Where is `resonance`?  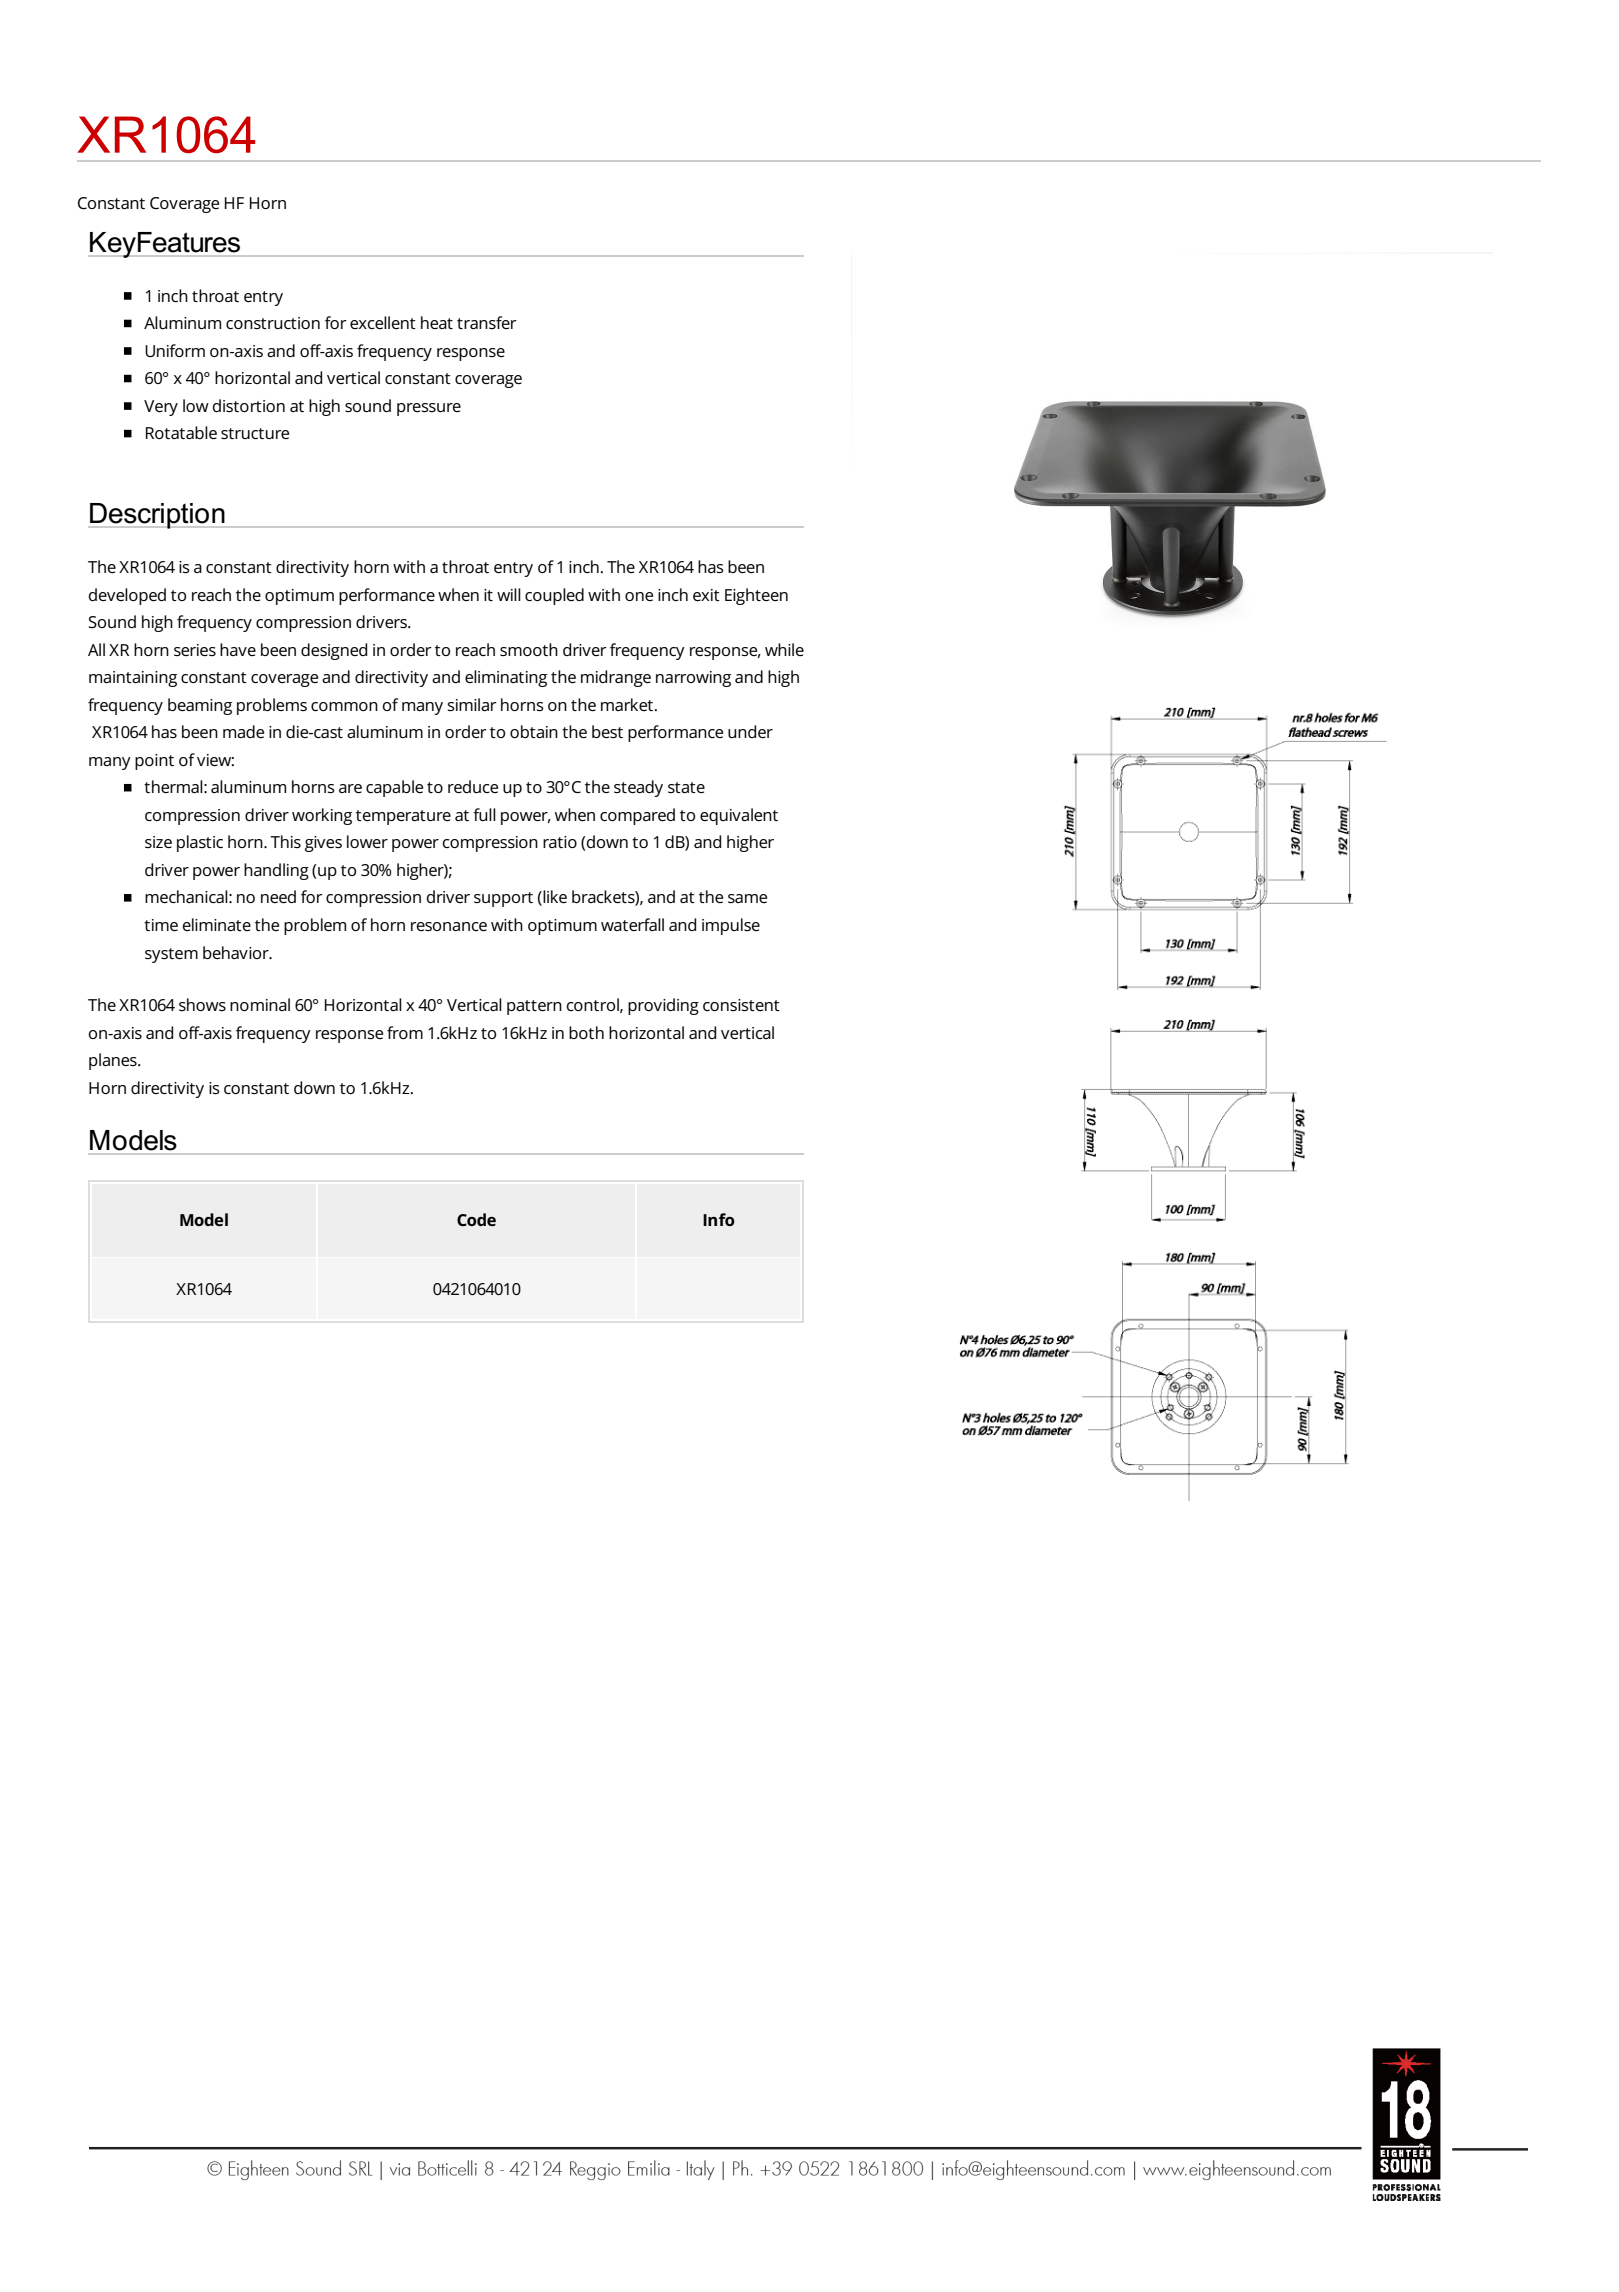
resonance is located at coordinates (449, 926).
